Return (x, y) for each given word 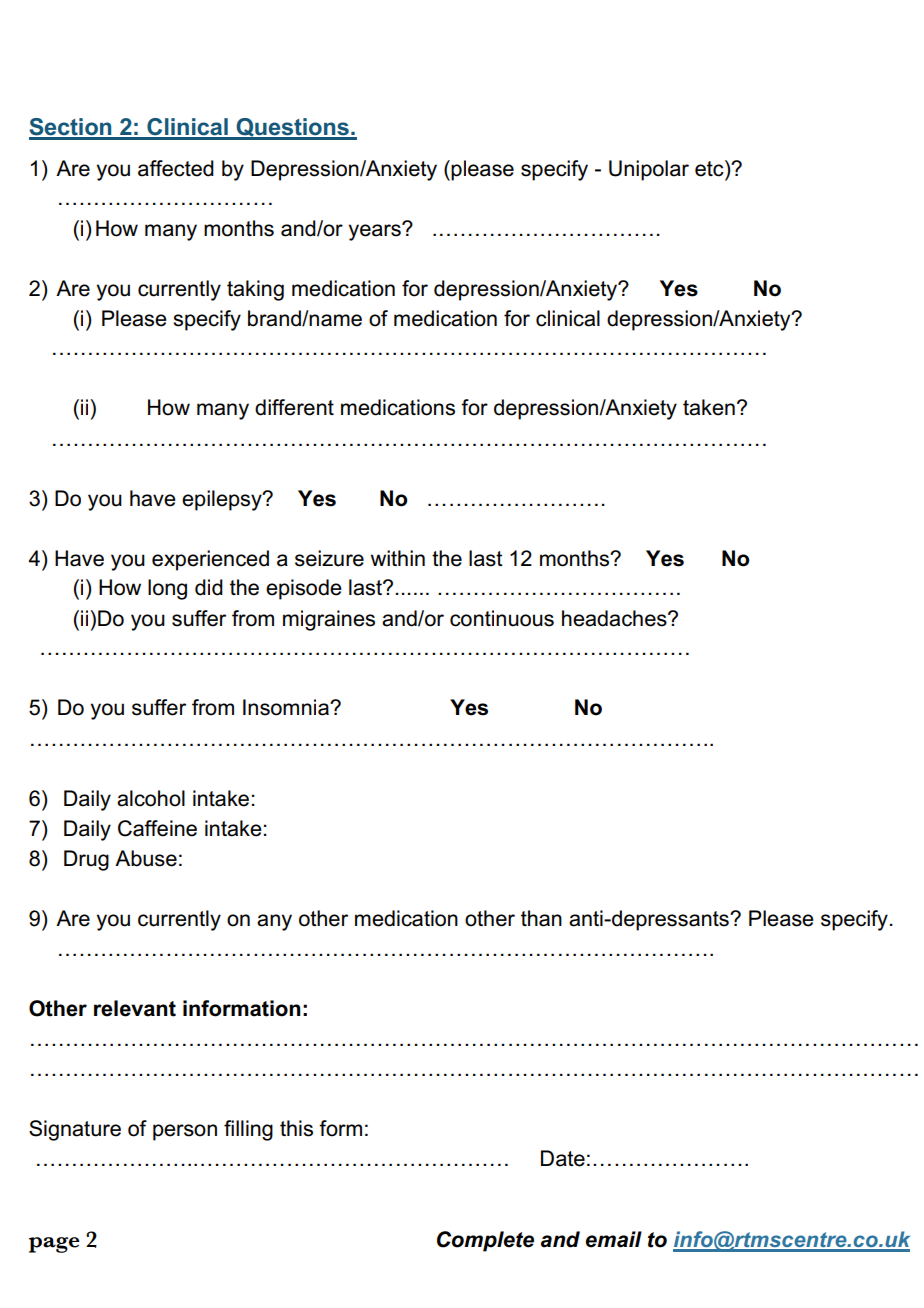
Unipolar (649, 170)
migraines (329, 620)
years (376, 232)
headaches (615, 618)
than (541, 918)
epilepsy (223, 500)
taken (709, 407)
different (294, 407)
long (167, 589)
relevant (135, 1008)
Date (563, 1158)
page (54, 1245)
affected (176, 168)
